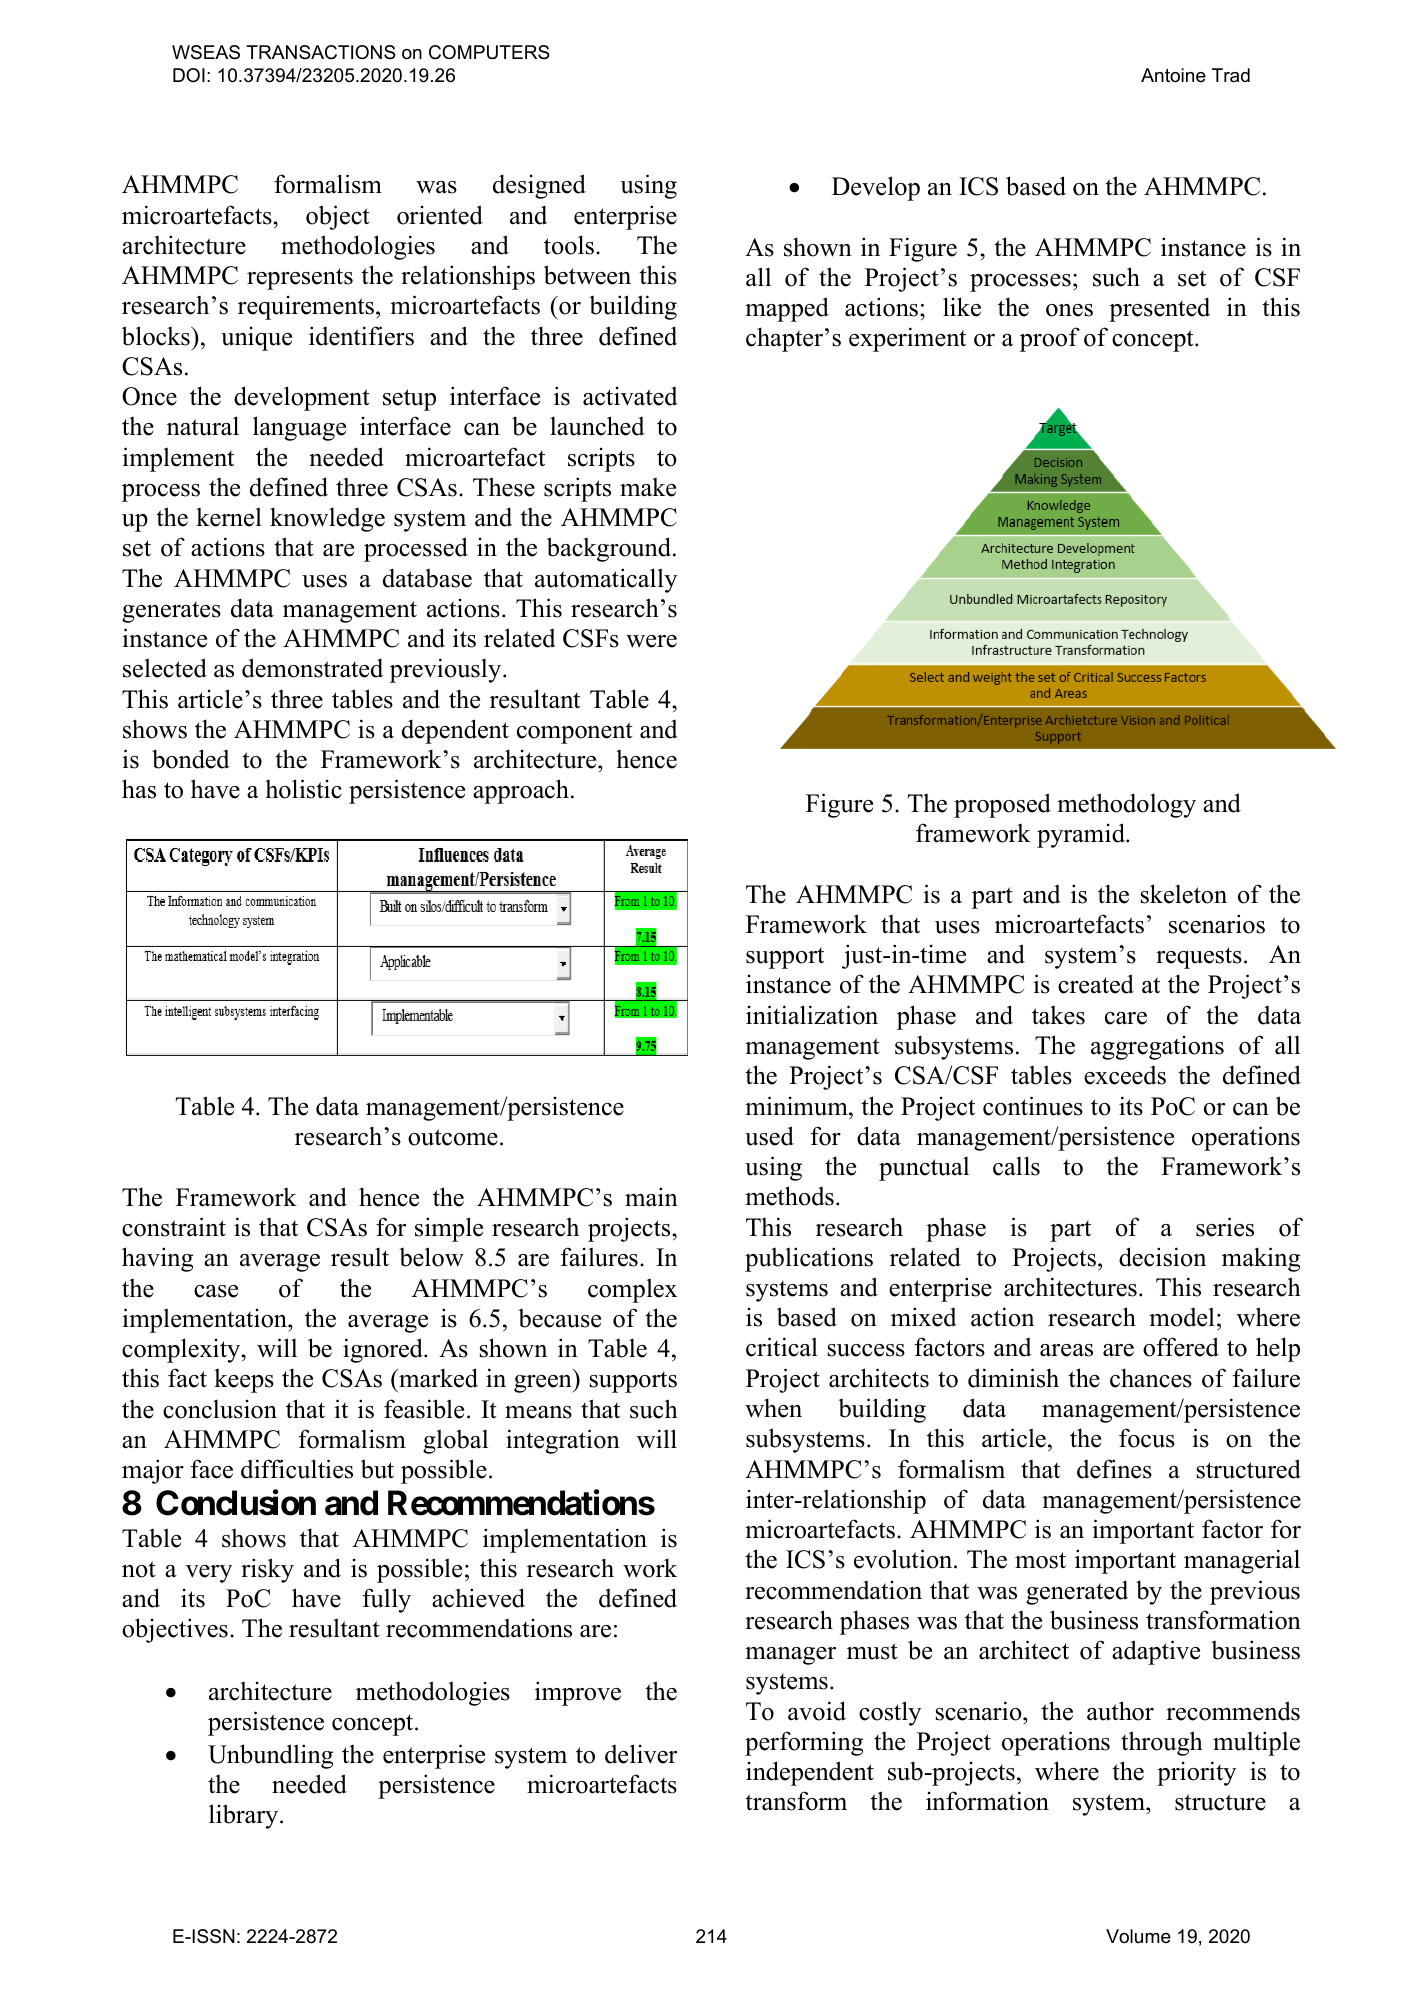  What do you see at coordinates (189, 75) in the document?
I see `DOI` at bounding box center [189, 75].
